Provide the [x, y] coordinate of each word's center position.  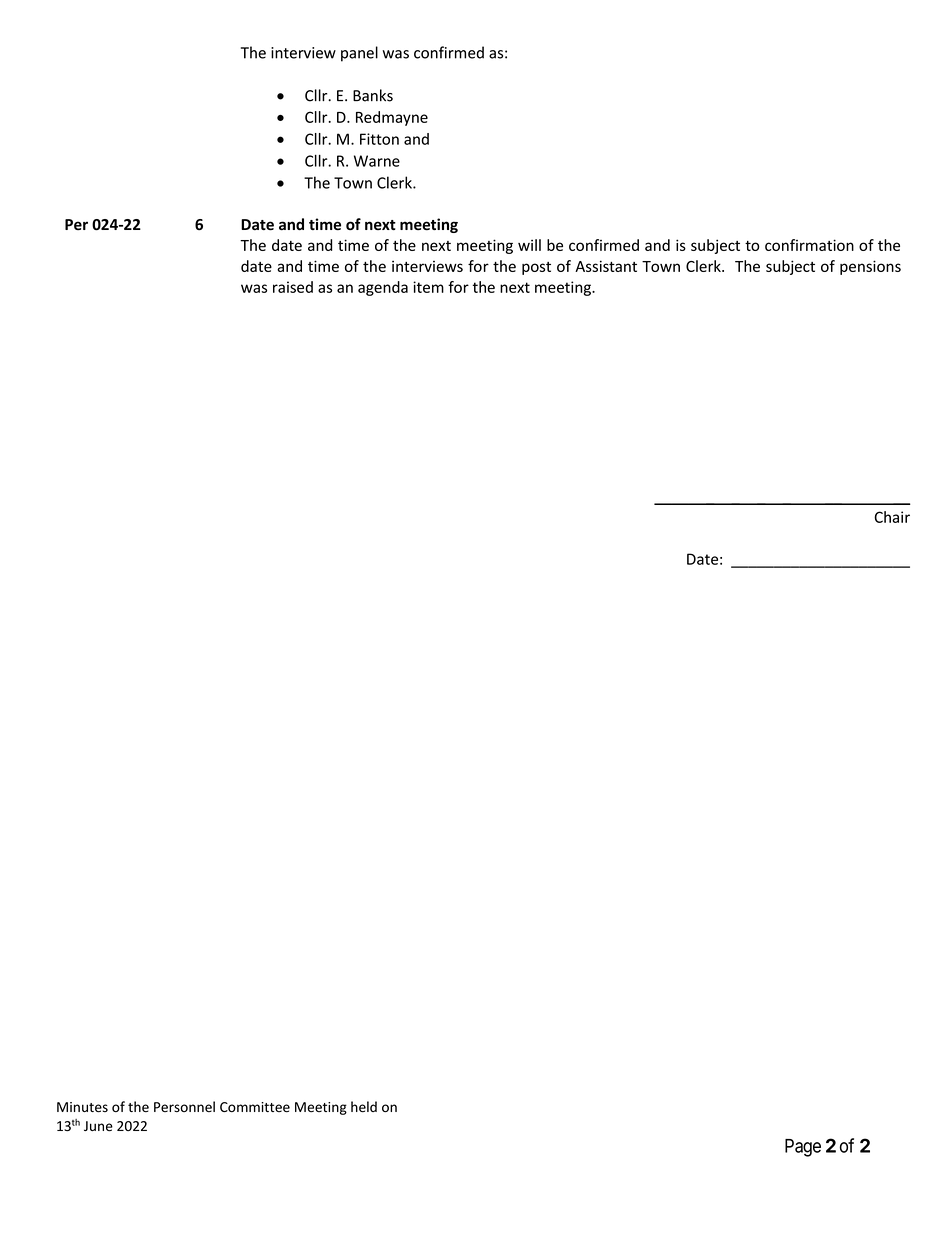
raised [293, 287]
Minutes [82, 1107]
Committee [255, 1107]
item [428, 287]
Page [803, 1148]
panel [359, 54]
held [364, 1107]
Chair [892, 517]
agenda [383, 288]
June [98, 1126]
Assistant [606, 266]
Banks [373, 95]
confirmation [809, 245]
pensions [870, 267]
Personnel [184, 1106]
